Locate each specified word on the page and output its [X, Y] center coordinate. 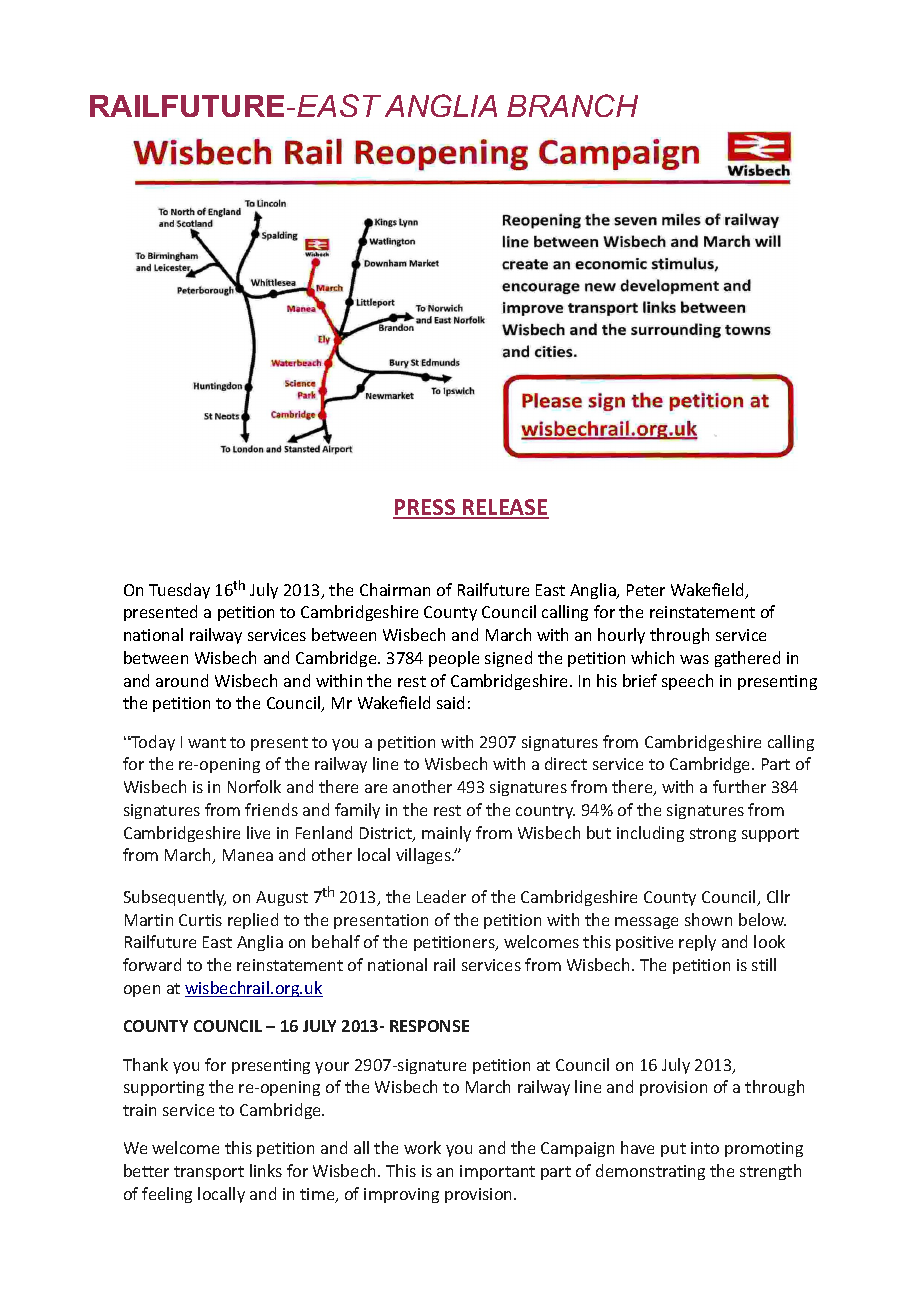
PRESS [425, 508]
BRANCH [572, 105]
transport [209, 1173]
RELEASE [505, 508]
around [182, 680]
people [454, 659]
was [694, 659]
